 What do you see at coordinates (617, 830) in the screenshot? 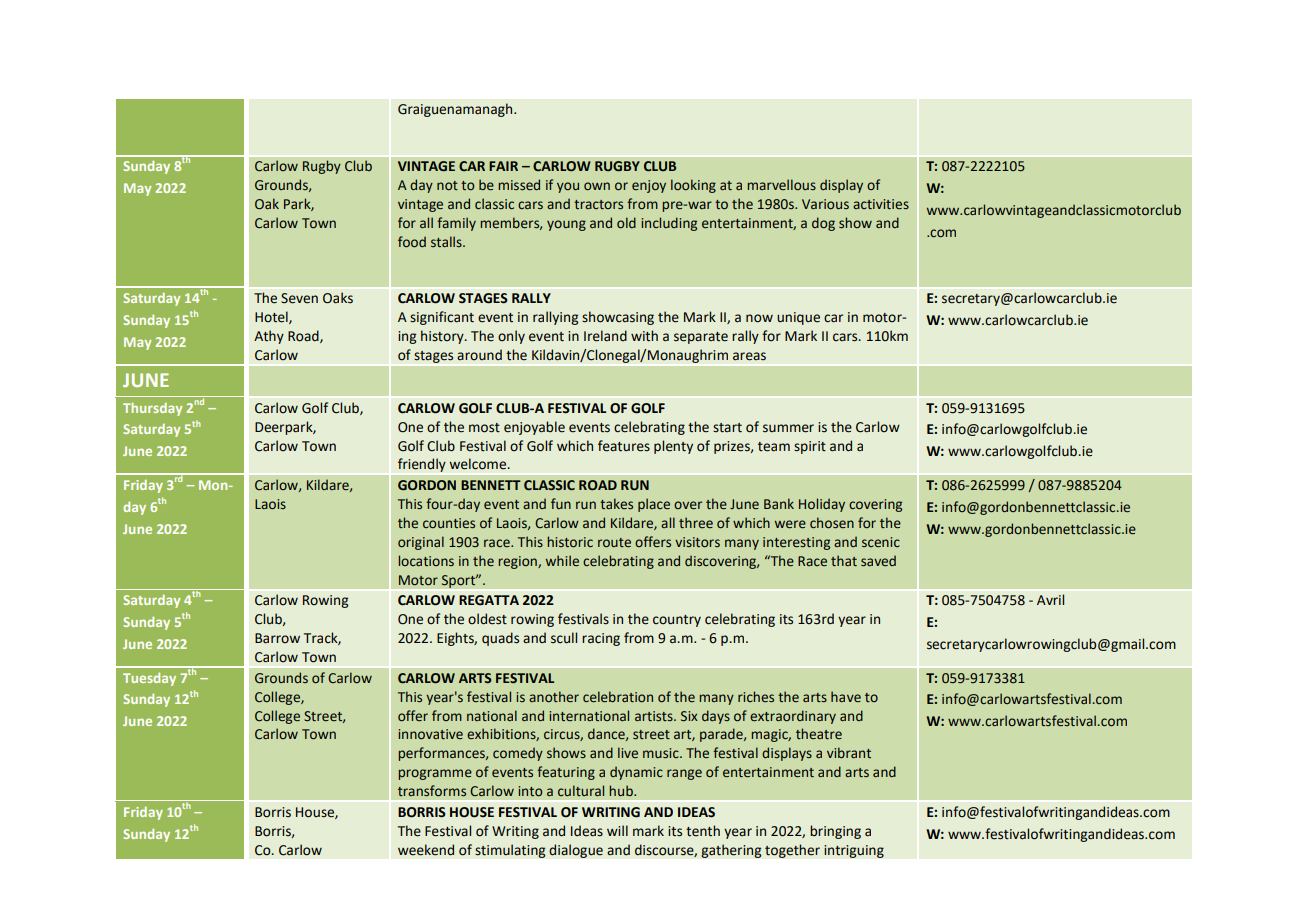
I see `will` at bounding box center [617, 830].
